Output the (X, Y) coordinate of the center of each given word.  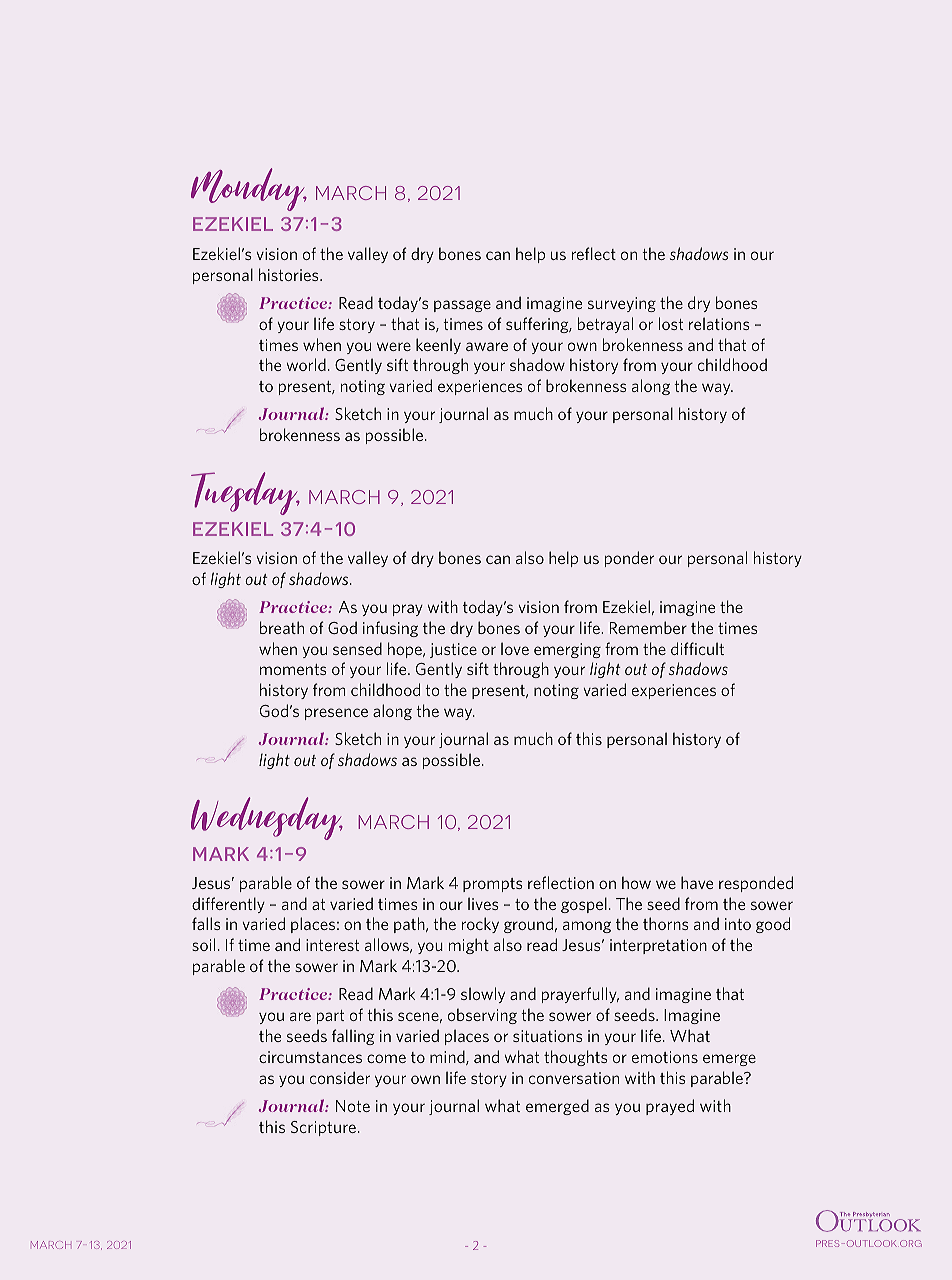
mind (448, 1057)
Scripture (323, 1128)
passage (462, 306)
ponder (629, 559)
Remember (648, 627)
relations (719, 323)
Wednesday (267, 818)
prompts (493, 885)
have (697, 882)
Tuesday (245, 493)
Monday (249, 189)
